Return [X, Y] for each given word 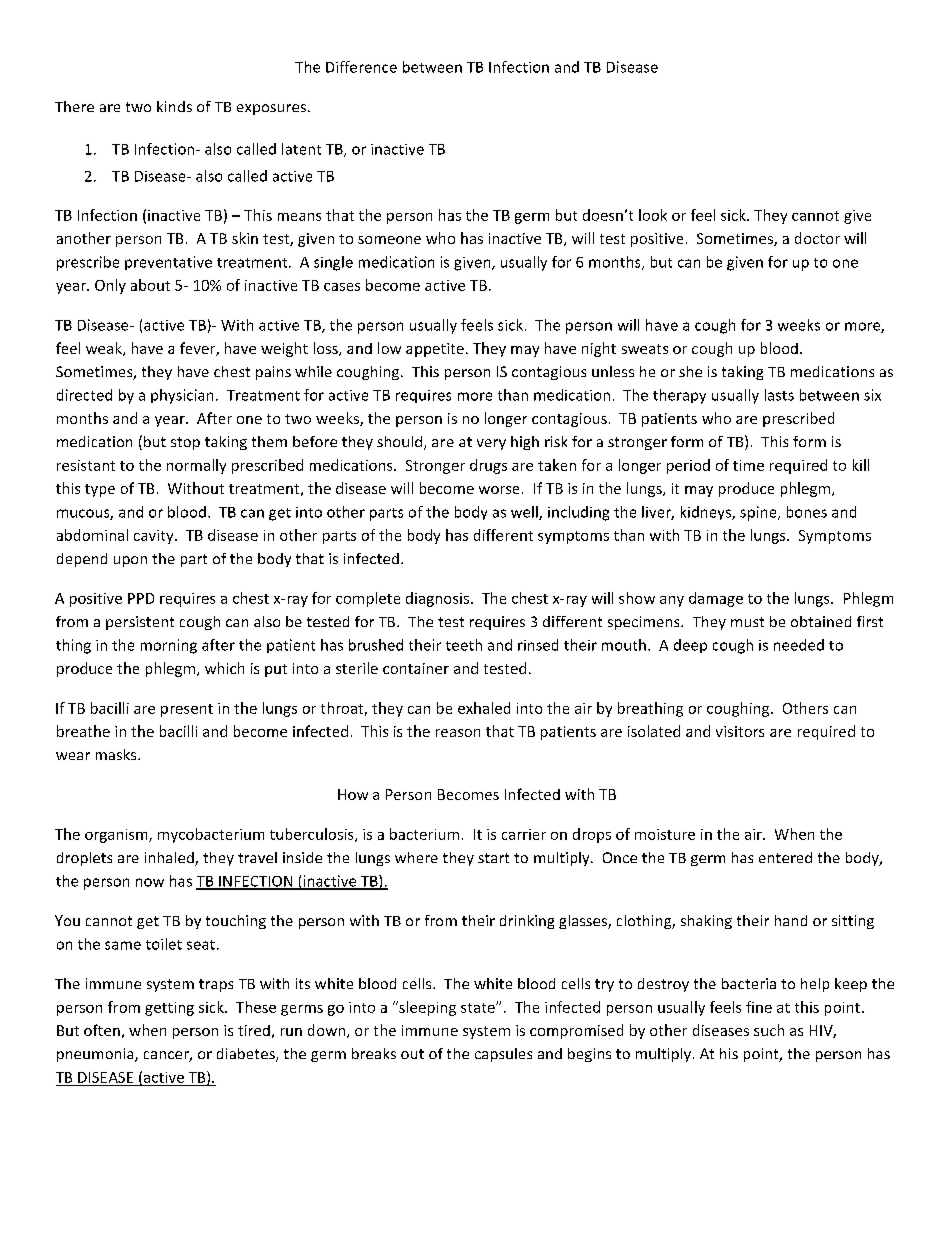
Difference [361, 67]
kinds [174, 106]
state [479, 1008]
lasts [779, 395]
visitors [740, 731]
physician [182, 396]
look [653, 215]
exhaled [484, 708]
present [187, 710]
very [491, 444]
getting [169, 1009]
